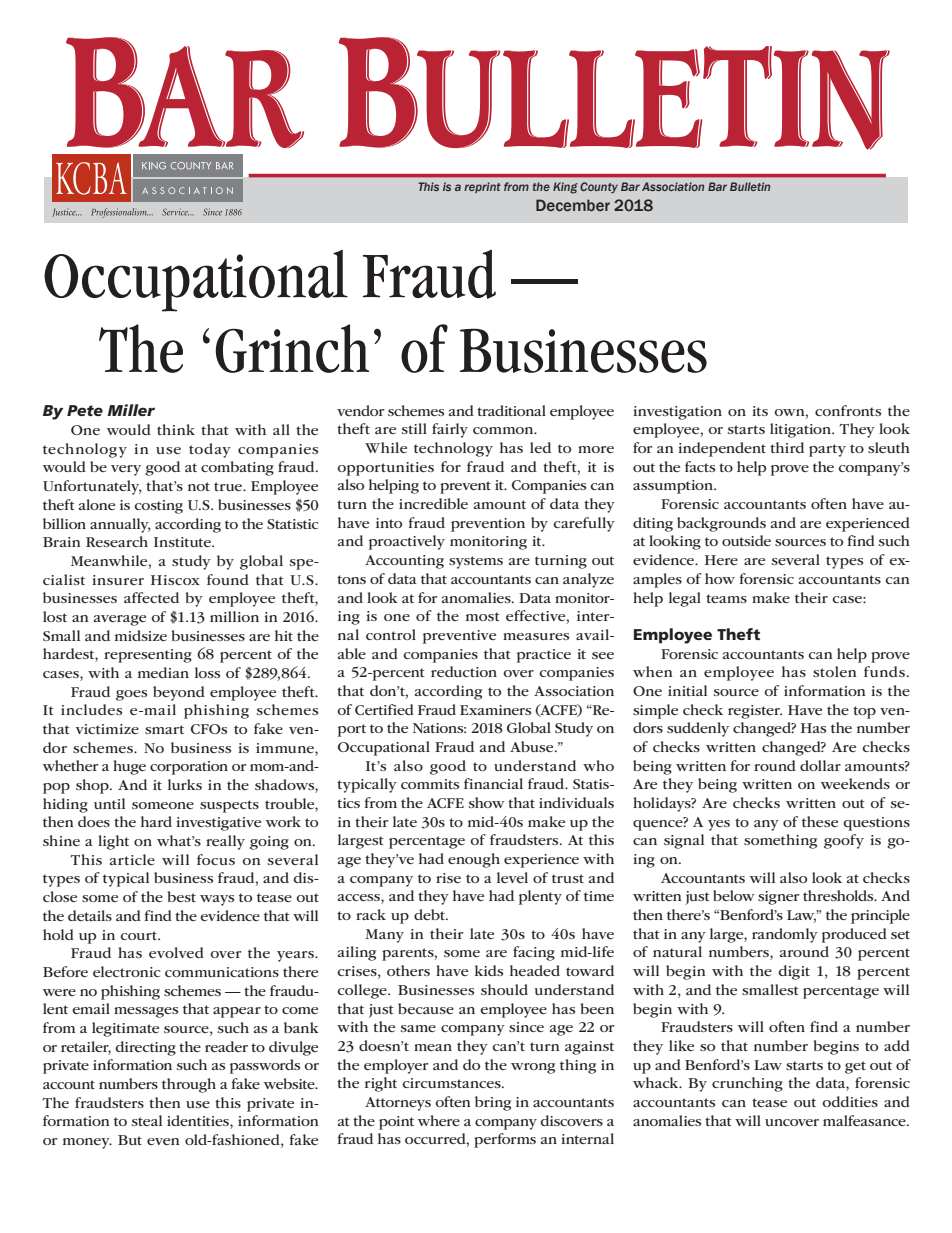  Describe the element at coordinates (835, 671) in the screenshot. I see `stolen` at that location.
